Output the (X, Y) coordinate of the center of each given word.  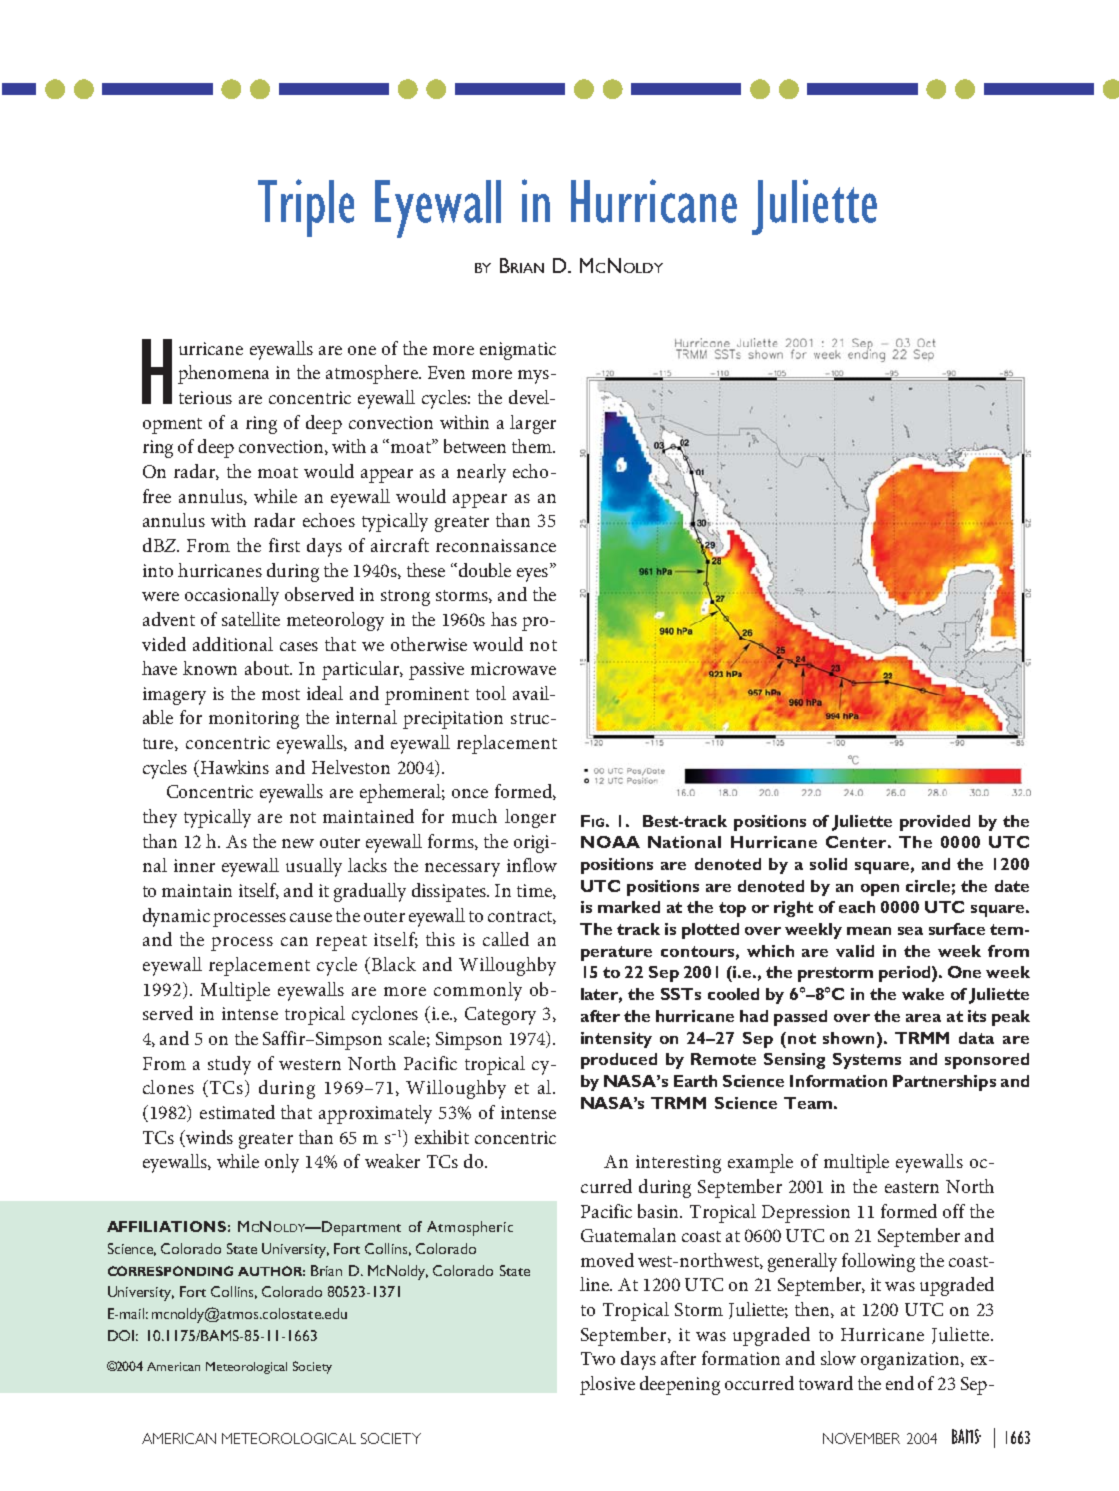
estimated (237, 1112)
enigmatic (518, 351)
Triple (306, 208)
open (880, 890)
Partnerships (944, 1083)
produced (619, 1061)
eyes (534, 574)
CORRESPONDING (170, 1271)
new (298, 843)
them (533, 446)
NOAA (610, 842)
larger (533, 424)
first (284, 545)
